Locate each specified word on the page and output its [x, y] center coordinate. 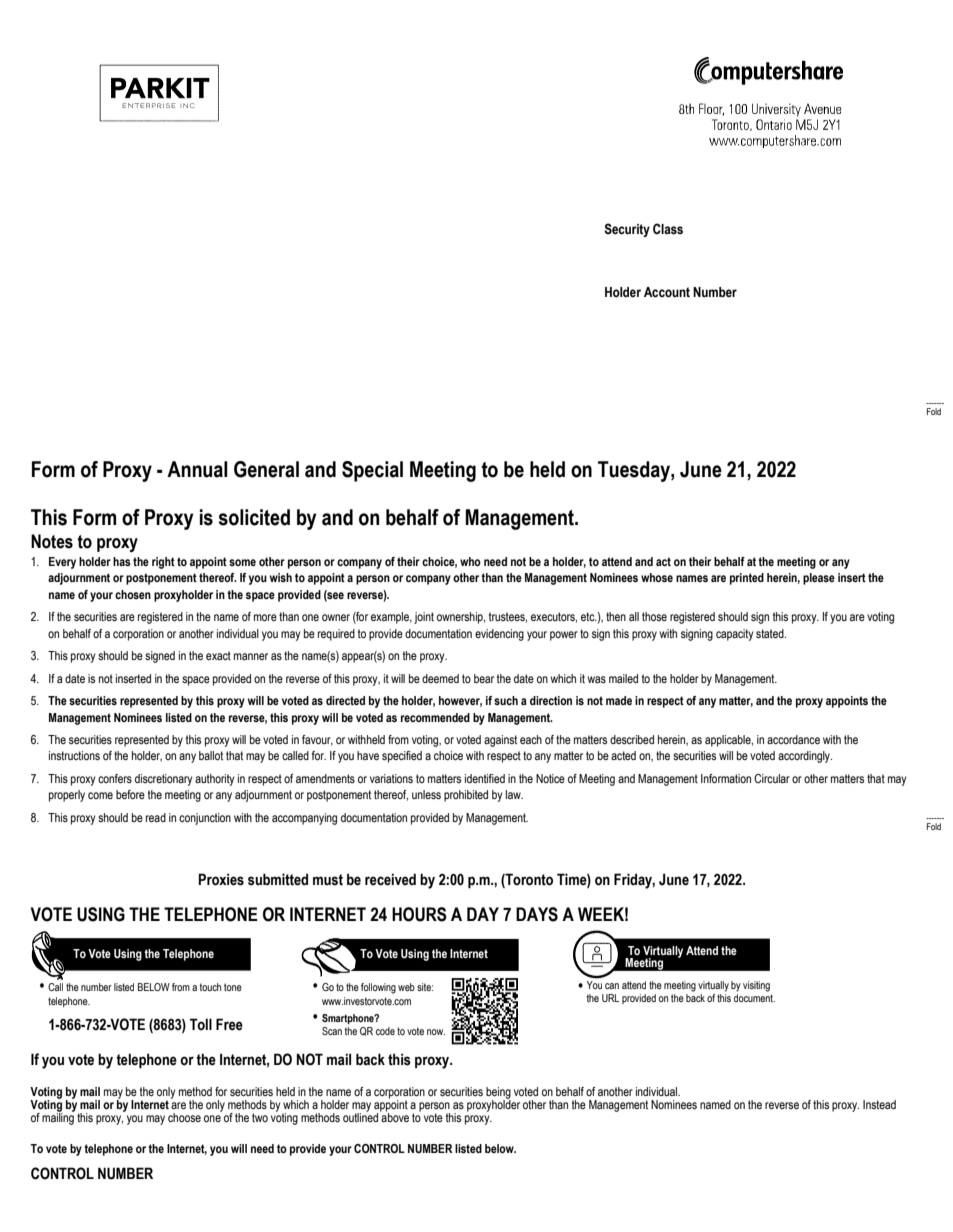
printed [747, 579]
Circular [772, 778]
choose [184, 1117]
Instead [879, 1104]
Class [668, 229]
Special [372, 471]
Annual [197, 469]
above [394, 1116]
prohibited [466, 796]
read [156, 817]
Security [627, 230]
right [163, 563]
